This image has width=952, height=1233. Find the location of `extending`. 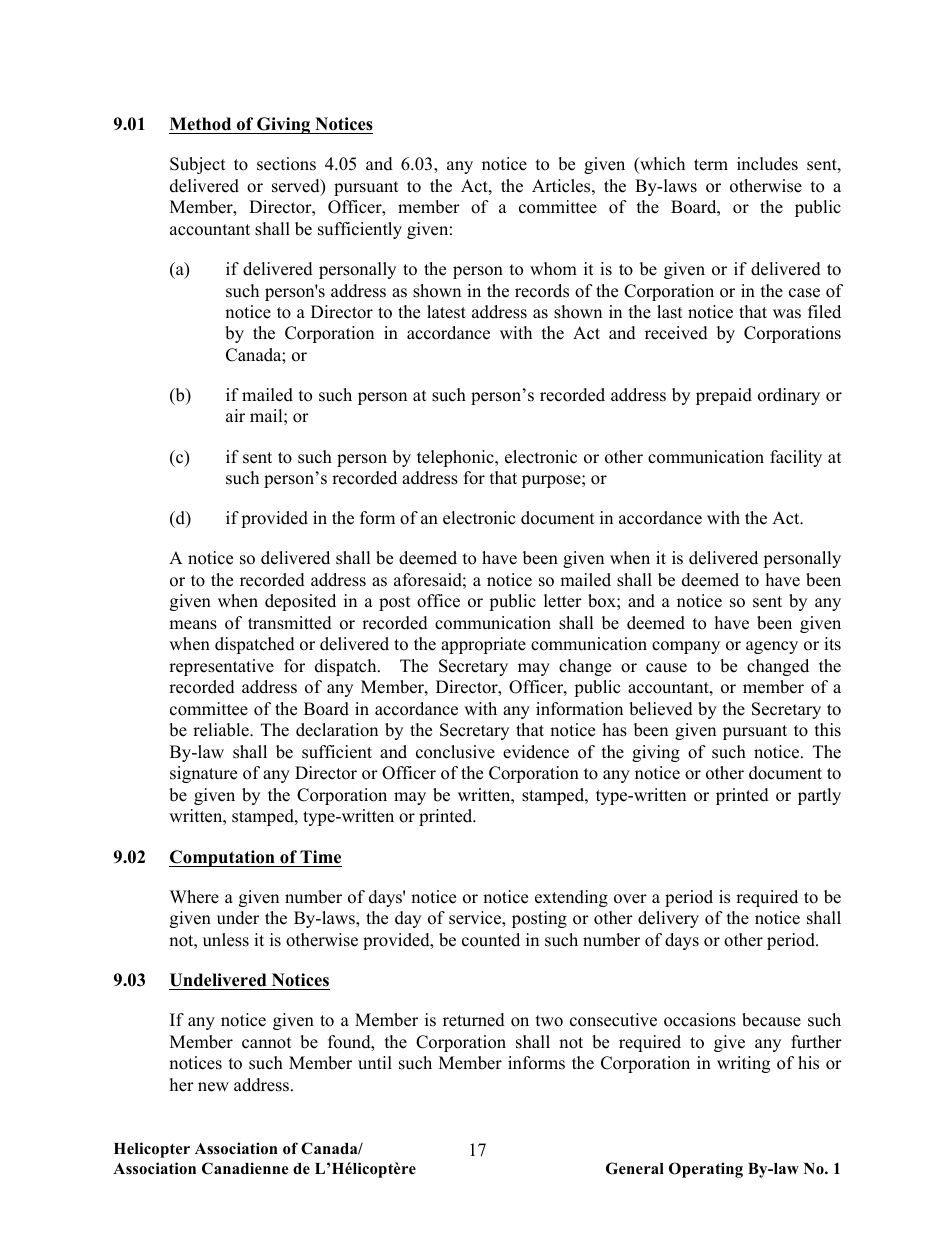

extending is located at coordinates (571, 898).
